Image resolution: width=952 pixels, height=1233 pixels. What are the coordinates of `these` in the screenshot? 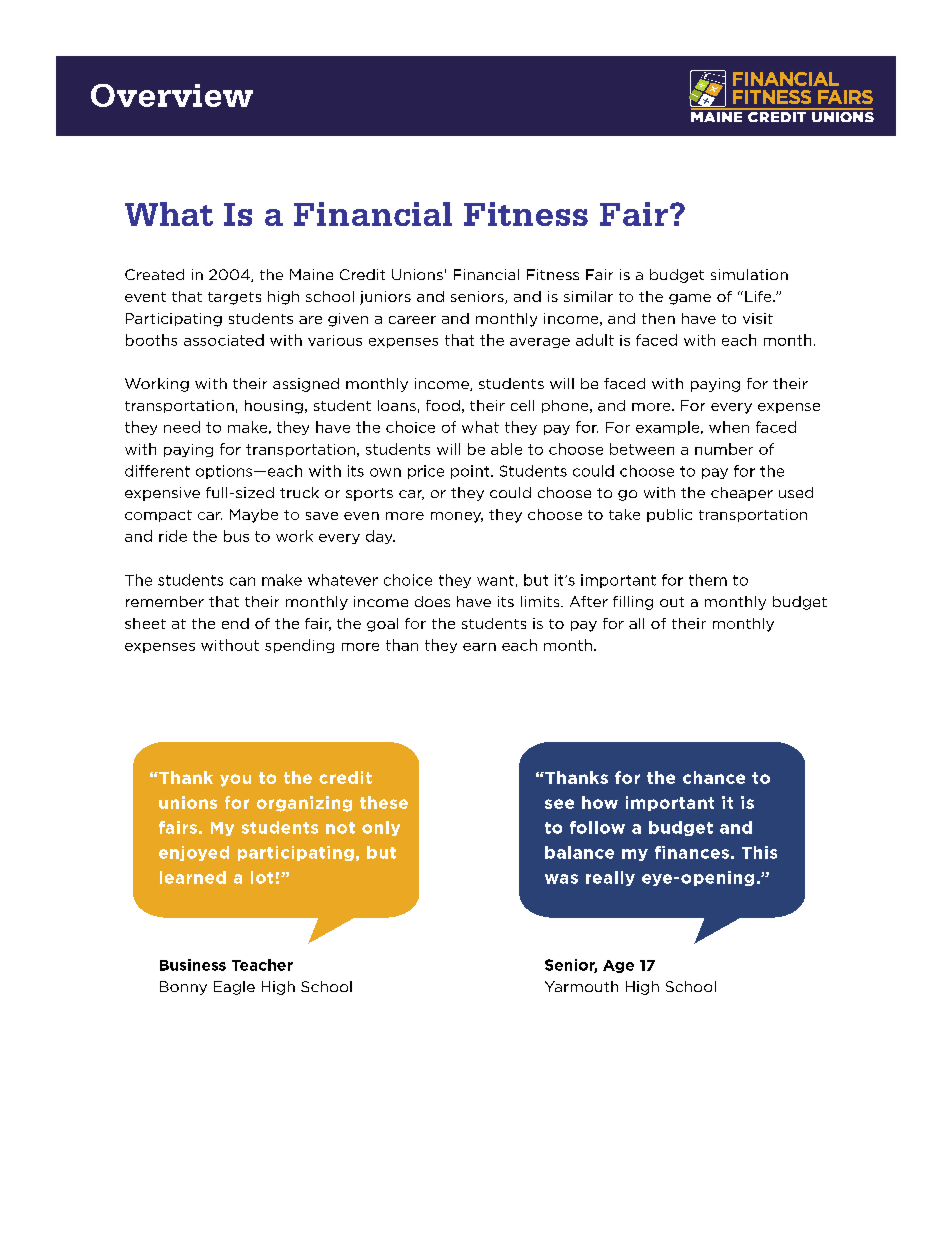 It's located at (384, 802).
